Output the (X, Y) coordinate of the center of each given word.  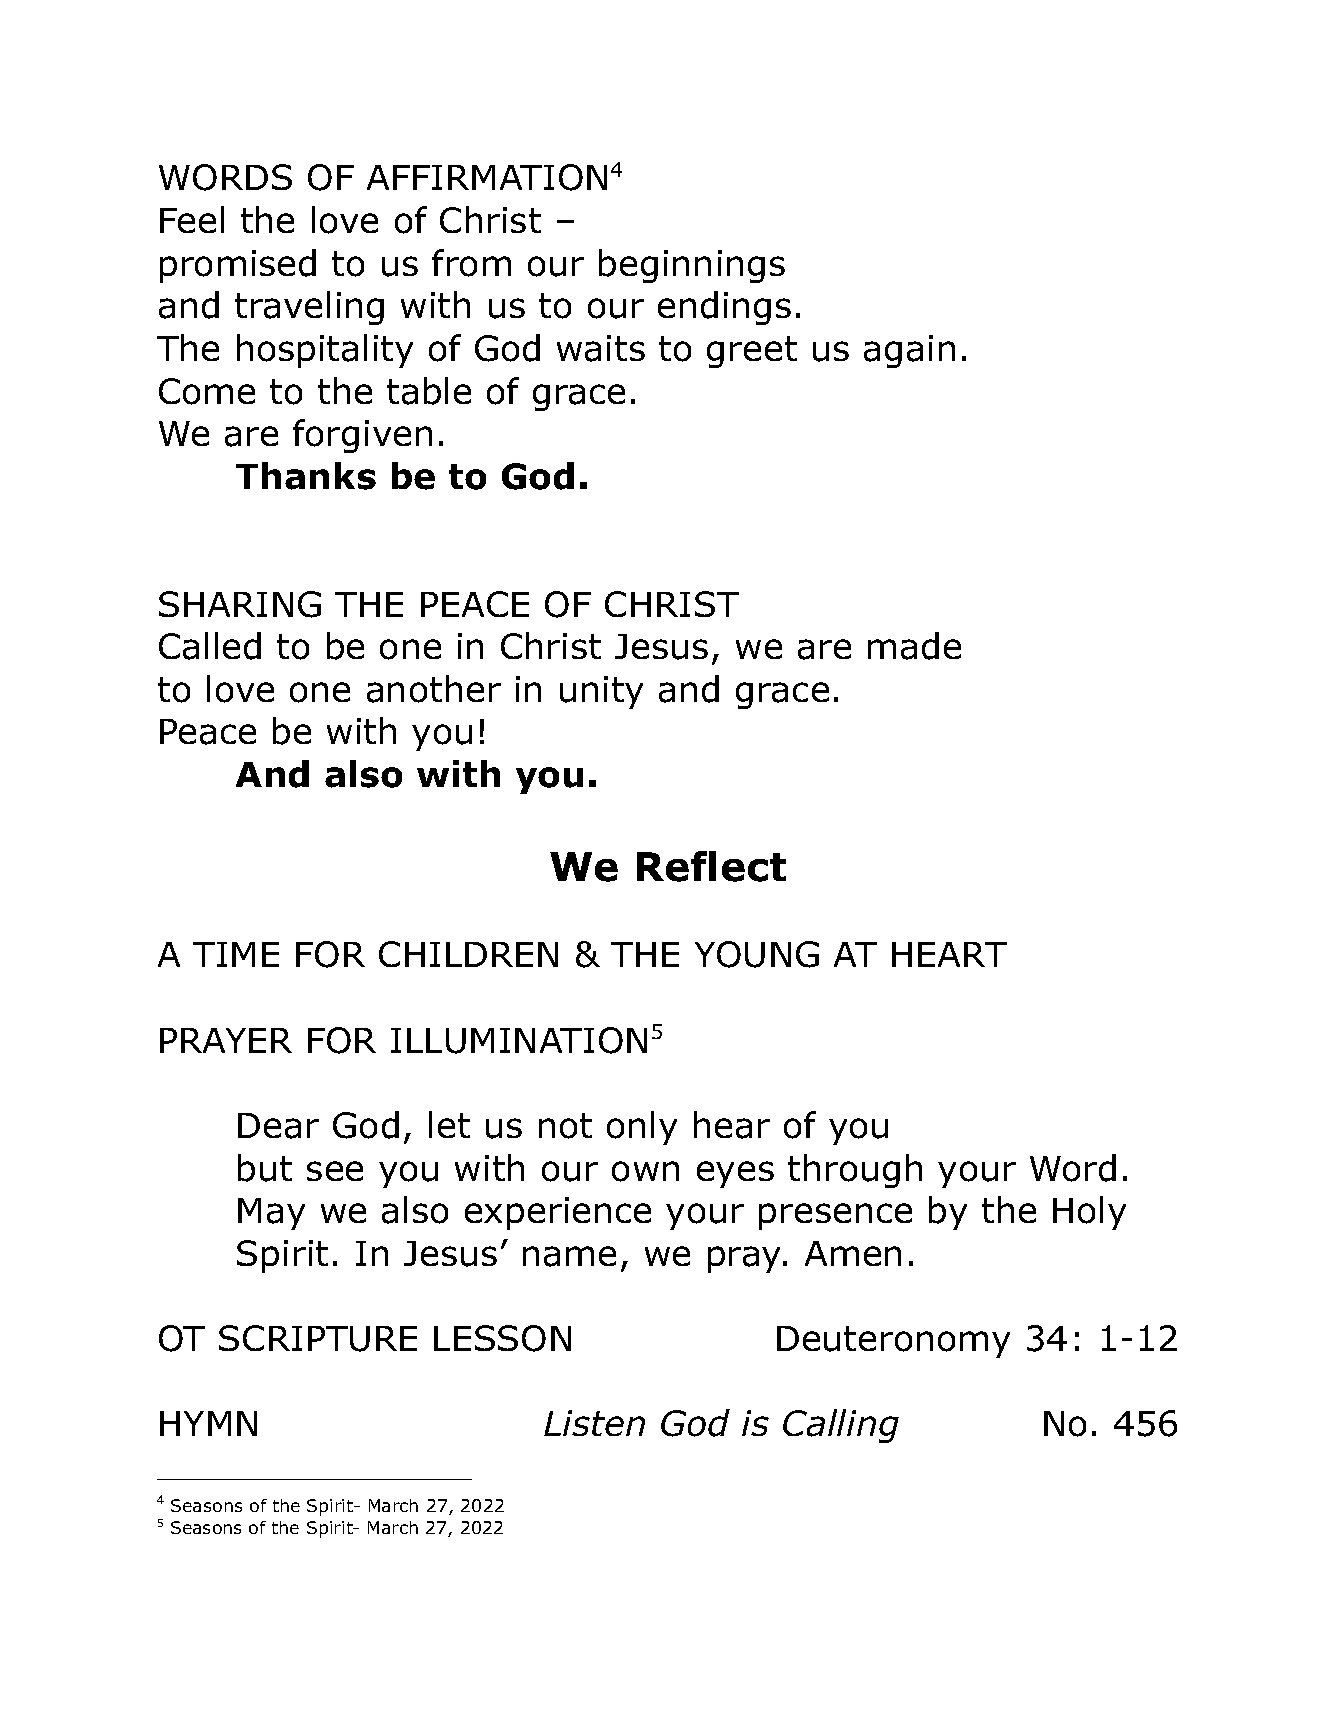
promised (238, 266)
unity (601, 692)
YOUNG (757, 954)
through (855, 1171)
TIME (236, 954)
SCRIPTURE (318, 1338)
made (914, 646)
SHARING (240, 604)
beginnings (692, 266)
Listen (594, 1423)
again (909, 351)
